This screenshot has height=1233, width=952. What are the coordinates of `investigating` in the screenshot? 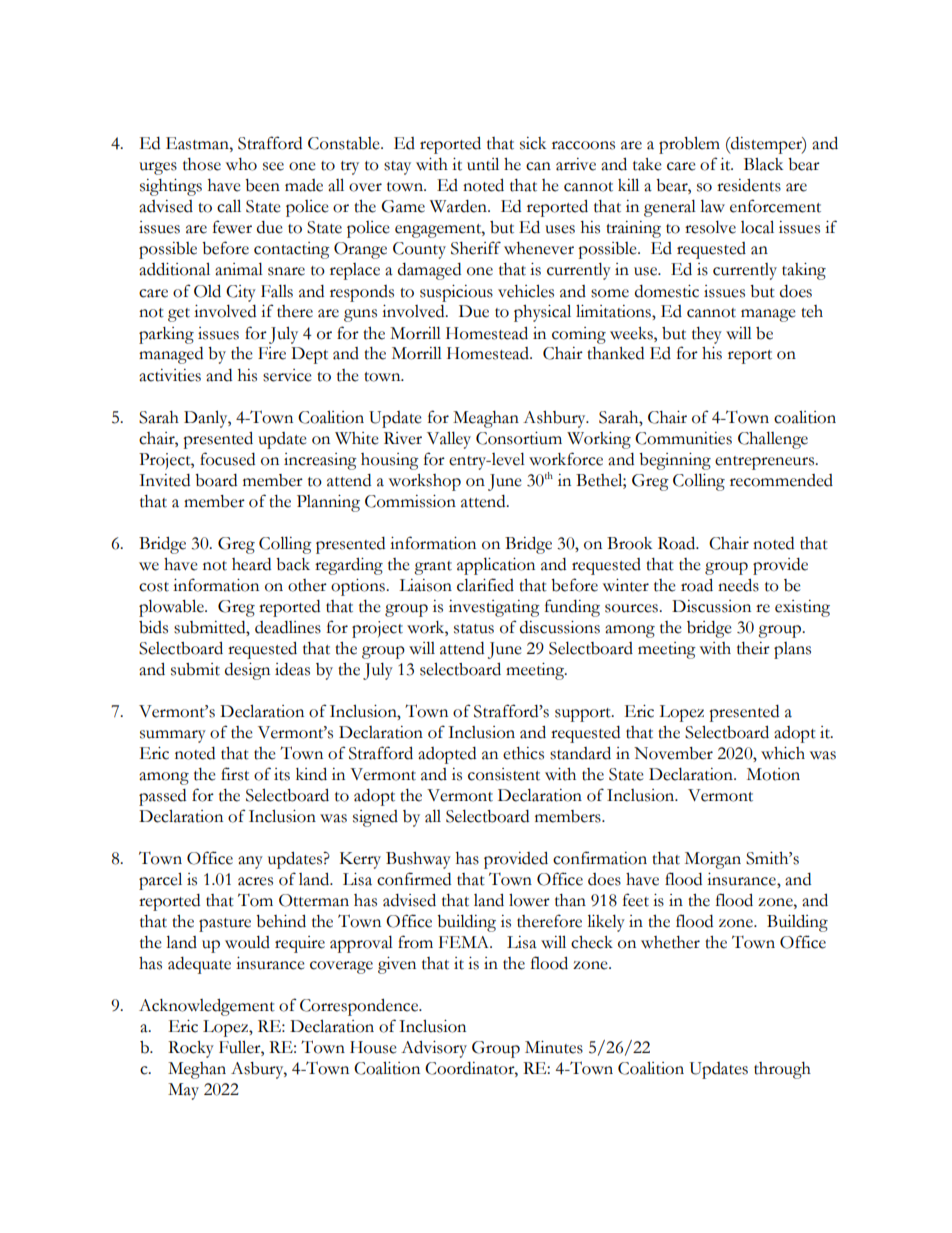 It's located at (494, 608).
